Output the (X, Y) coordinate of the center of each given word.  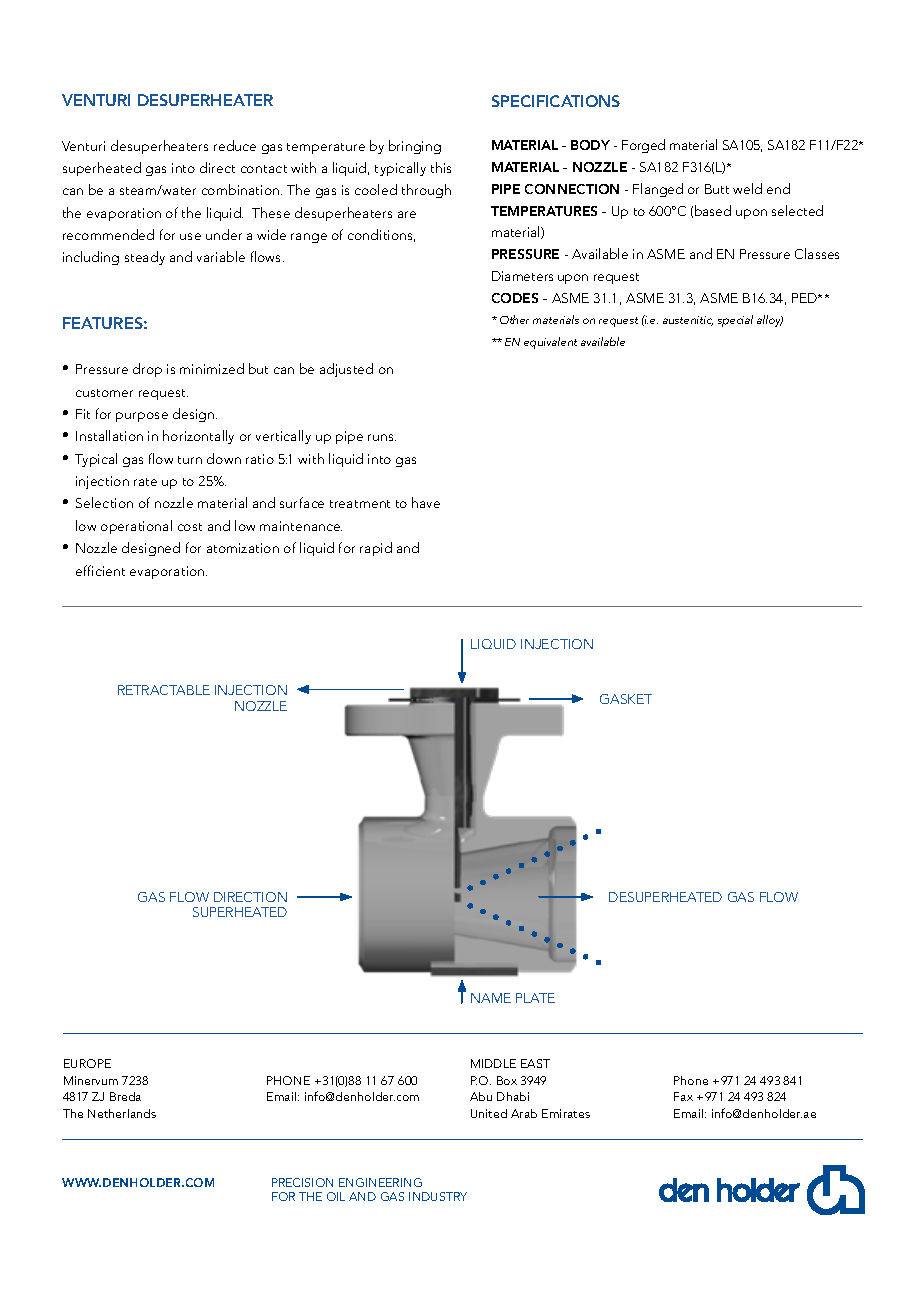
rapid (376, 549)
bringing (415, 147)
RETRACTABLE (164, 690)
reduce (235, 145)
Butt (717, 189)
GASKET (626, 699)
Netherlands (122, 1113)
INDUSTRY (438, 1196)
